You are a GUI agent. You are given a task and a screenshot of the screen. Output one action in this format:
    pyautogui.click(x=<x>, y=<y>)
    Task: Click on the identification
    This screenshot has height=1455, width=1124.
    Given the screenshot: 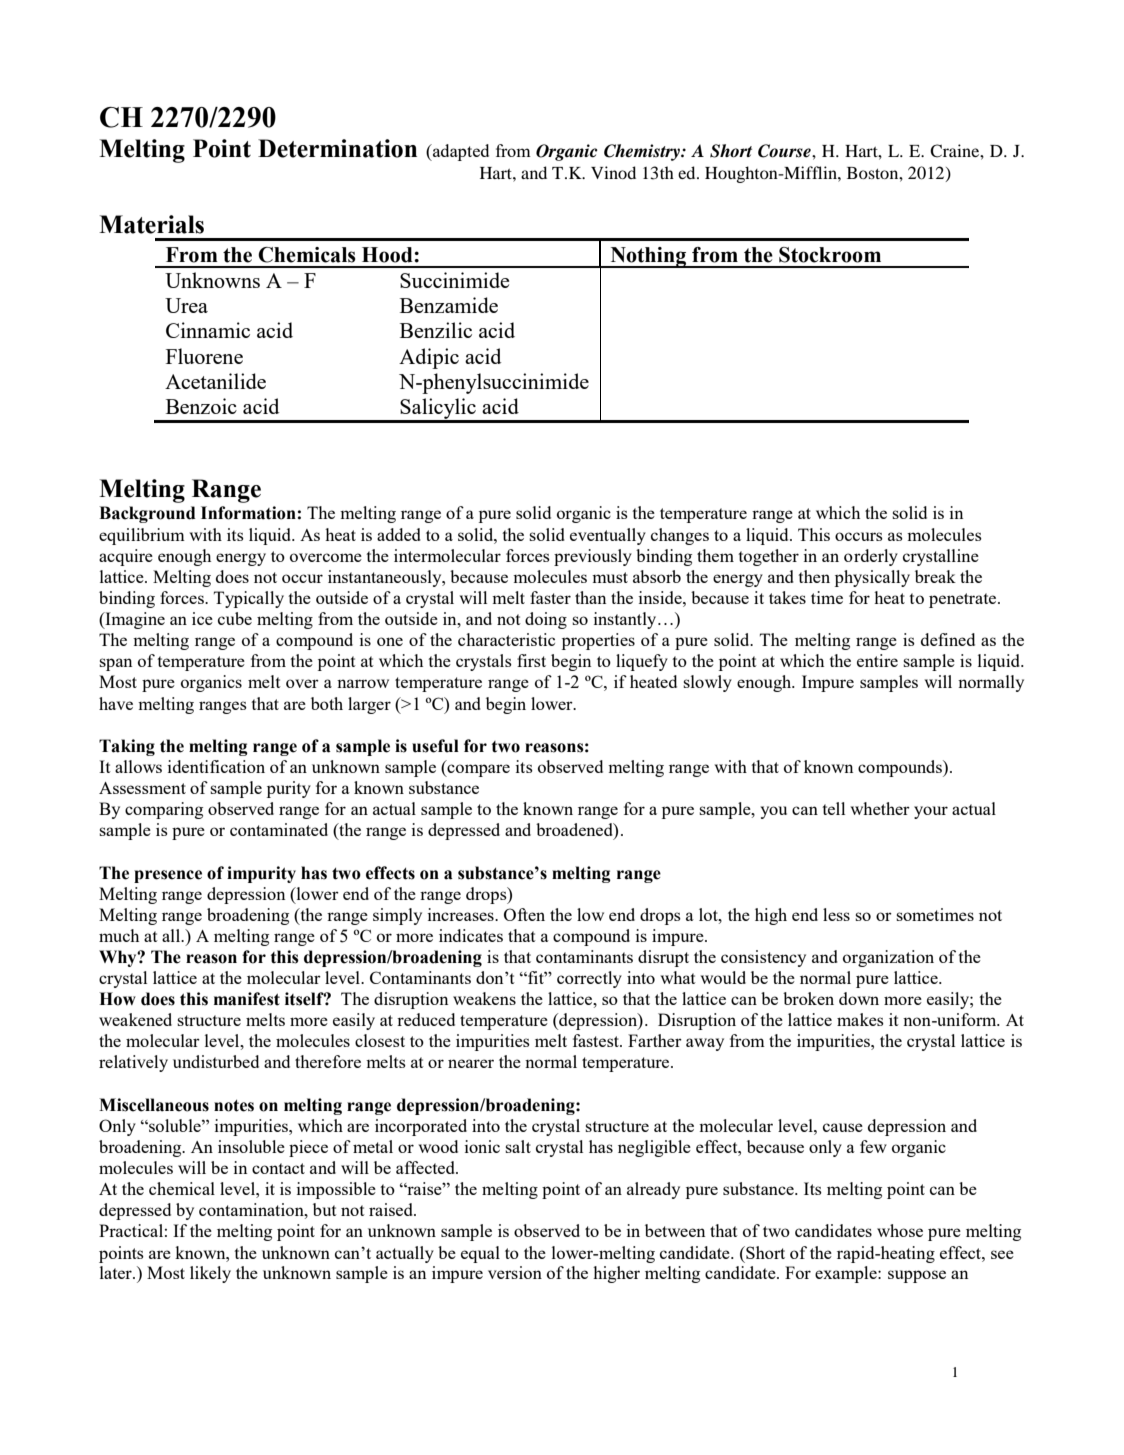 What is the action you would take?
    pyautogui.click(x=216, y=766)
